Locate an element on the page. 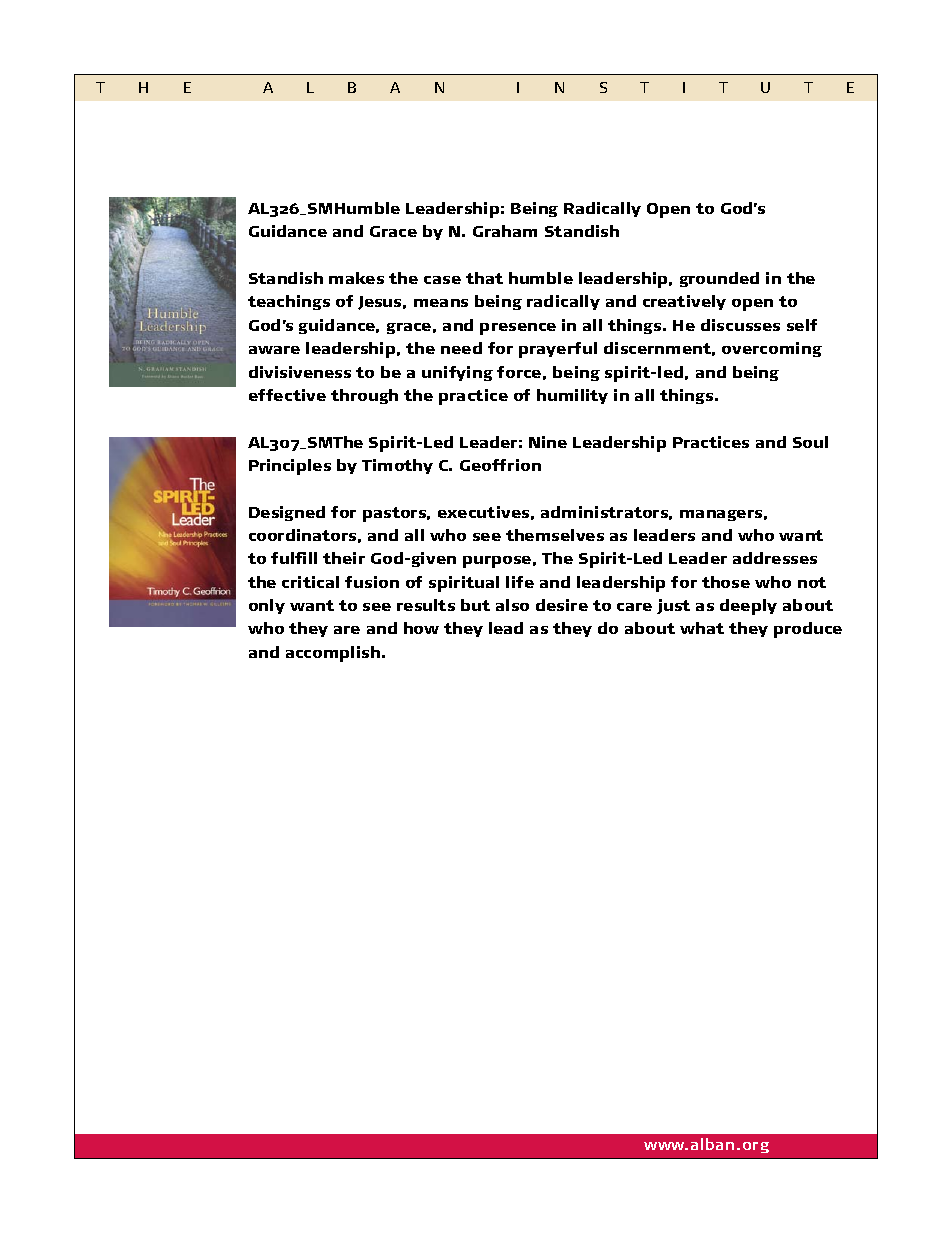 The height and width of the document is (1233, 952). desire is located at coordinates (562, 605).
